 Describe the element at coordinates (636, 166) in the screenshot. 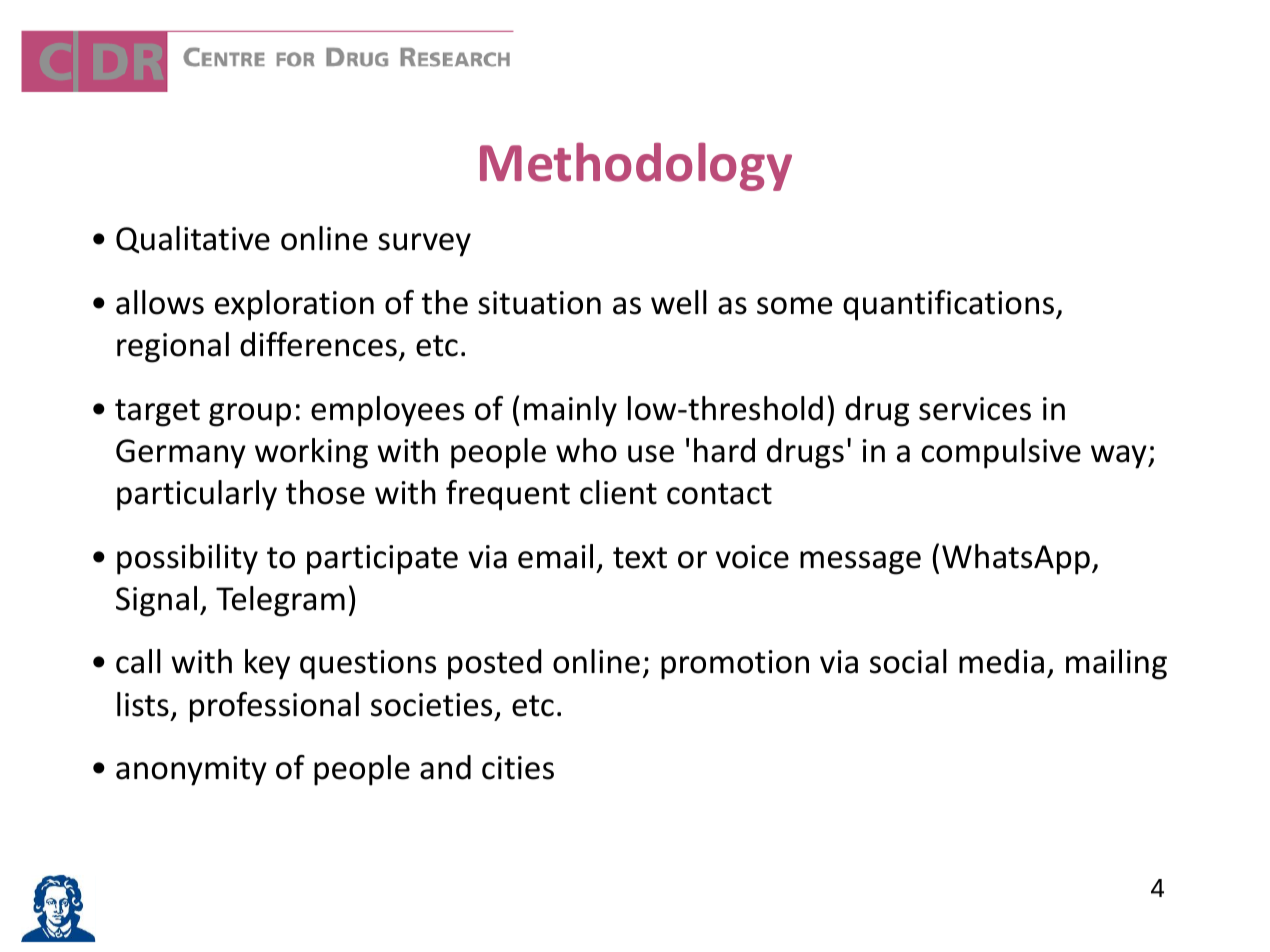

I see `Methodology` at that location.
